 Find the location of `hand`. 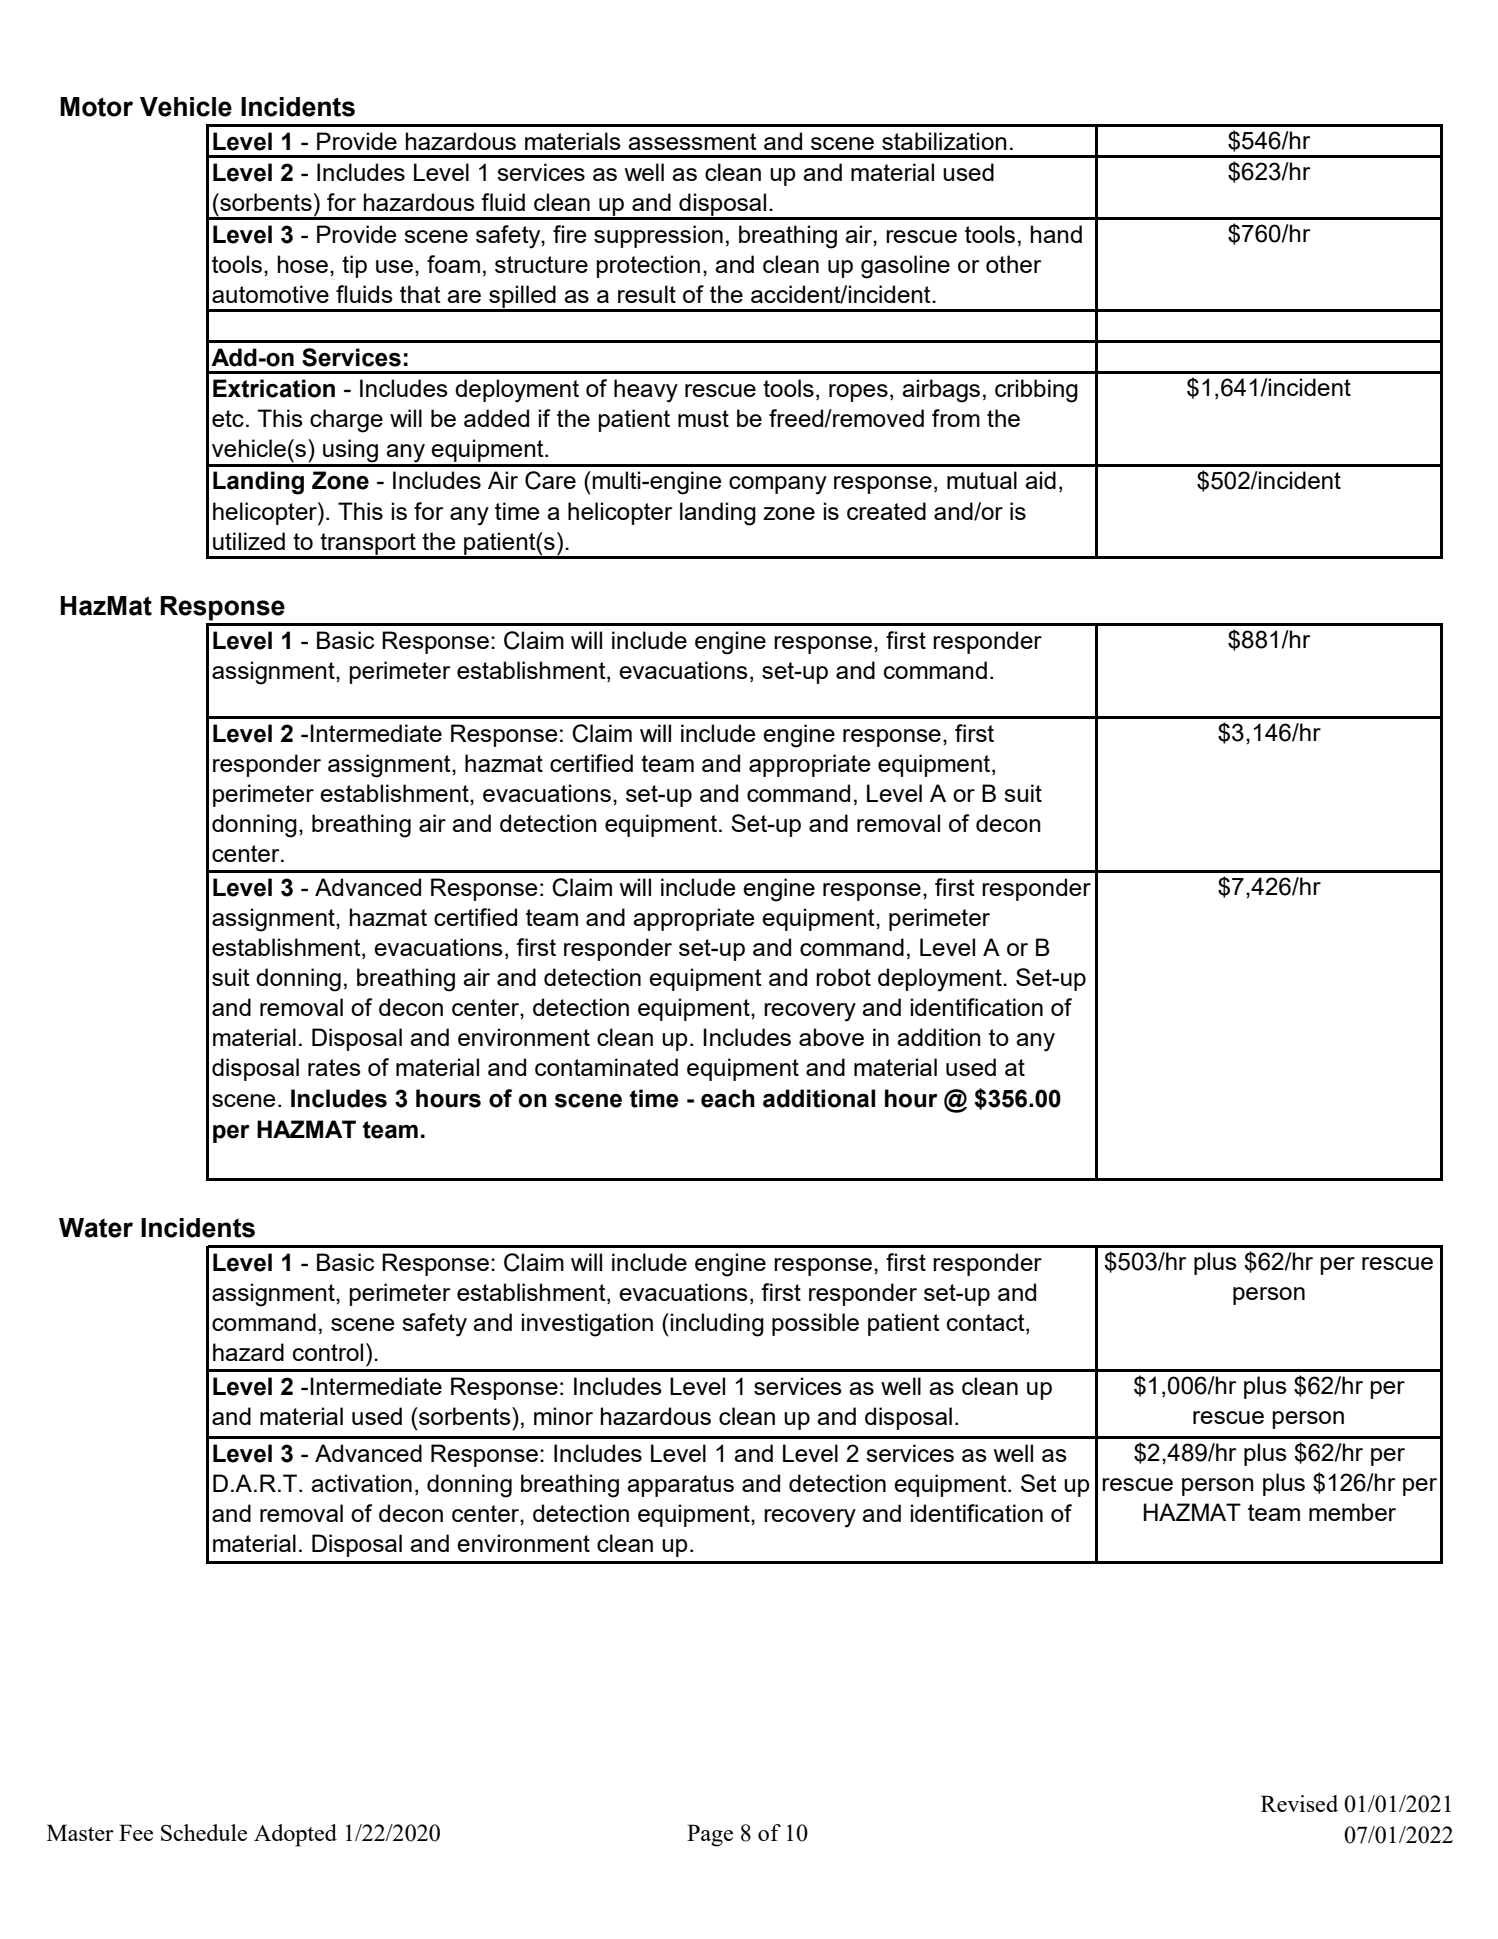

hand is located at coordinates (1056, 234).
